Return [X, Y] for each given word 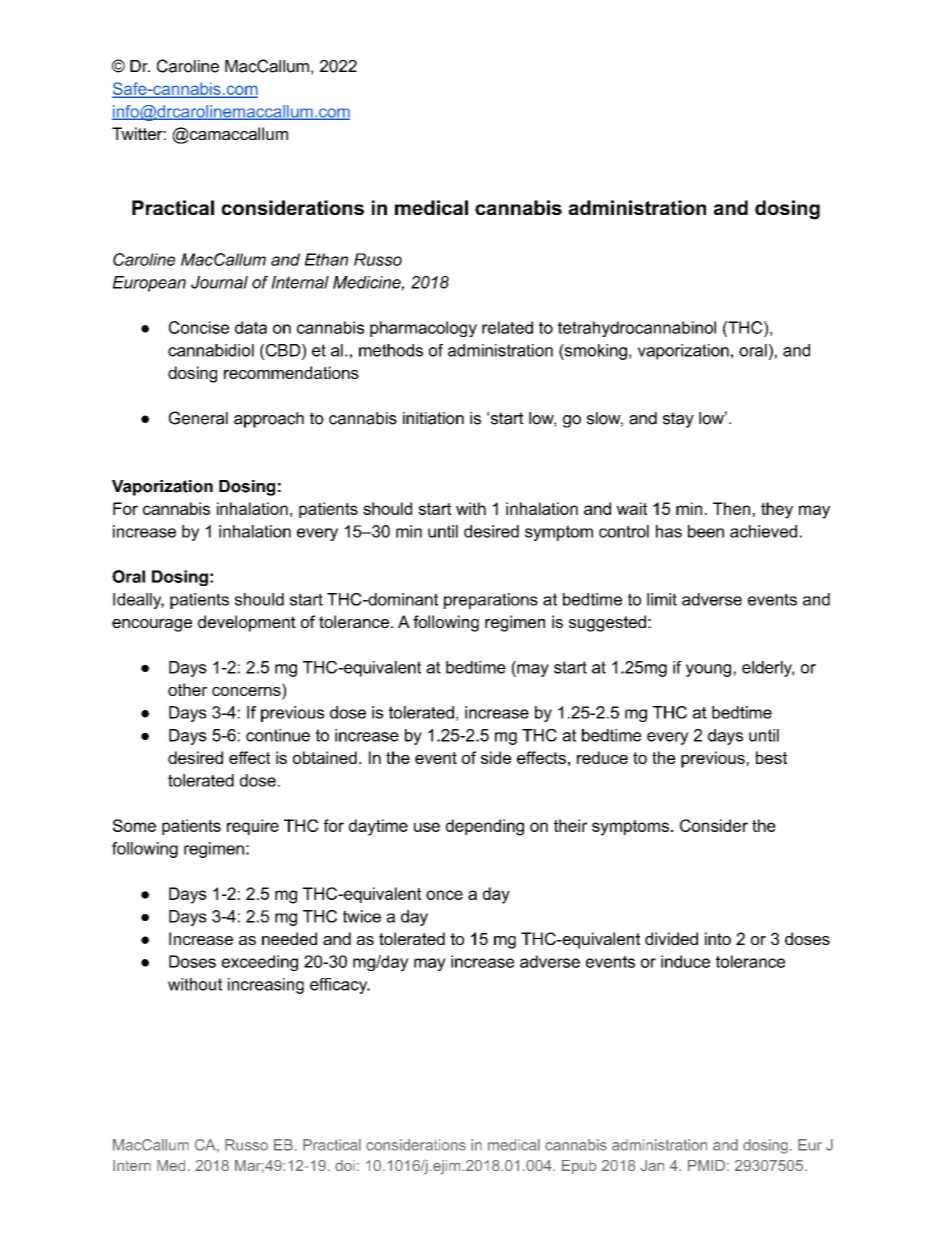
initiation [433, 418]
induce [685, 961]
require [253, 827]
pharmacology [423, 329]
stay [678, 420]
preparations [491, 601]
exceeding [260, 963]
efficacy [340, 986]
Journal [219, 282]
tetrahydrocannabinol [637, 329]
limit [662, 599]
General [198, 418]
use [427, 827]
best [771, 757]
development [247, 623]
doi [345, 1165]
